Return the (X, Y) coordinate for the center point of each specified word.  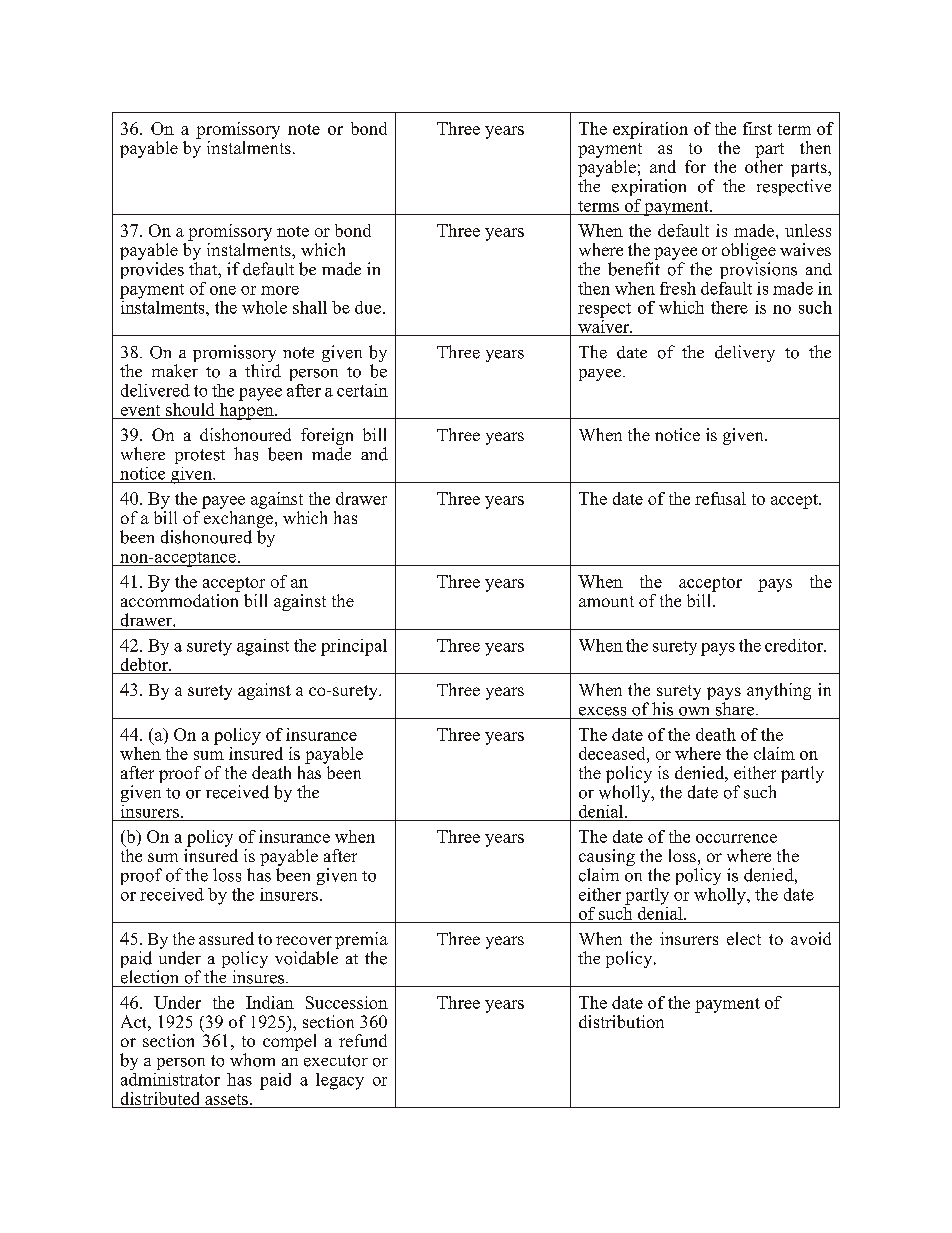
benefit (634, 269)
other (764, 166)
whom (252, 1060)
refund (363, 1040)
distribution (621, 1021)
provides (152, 270)
